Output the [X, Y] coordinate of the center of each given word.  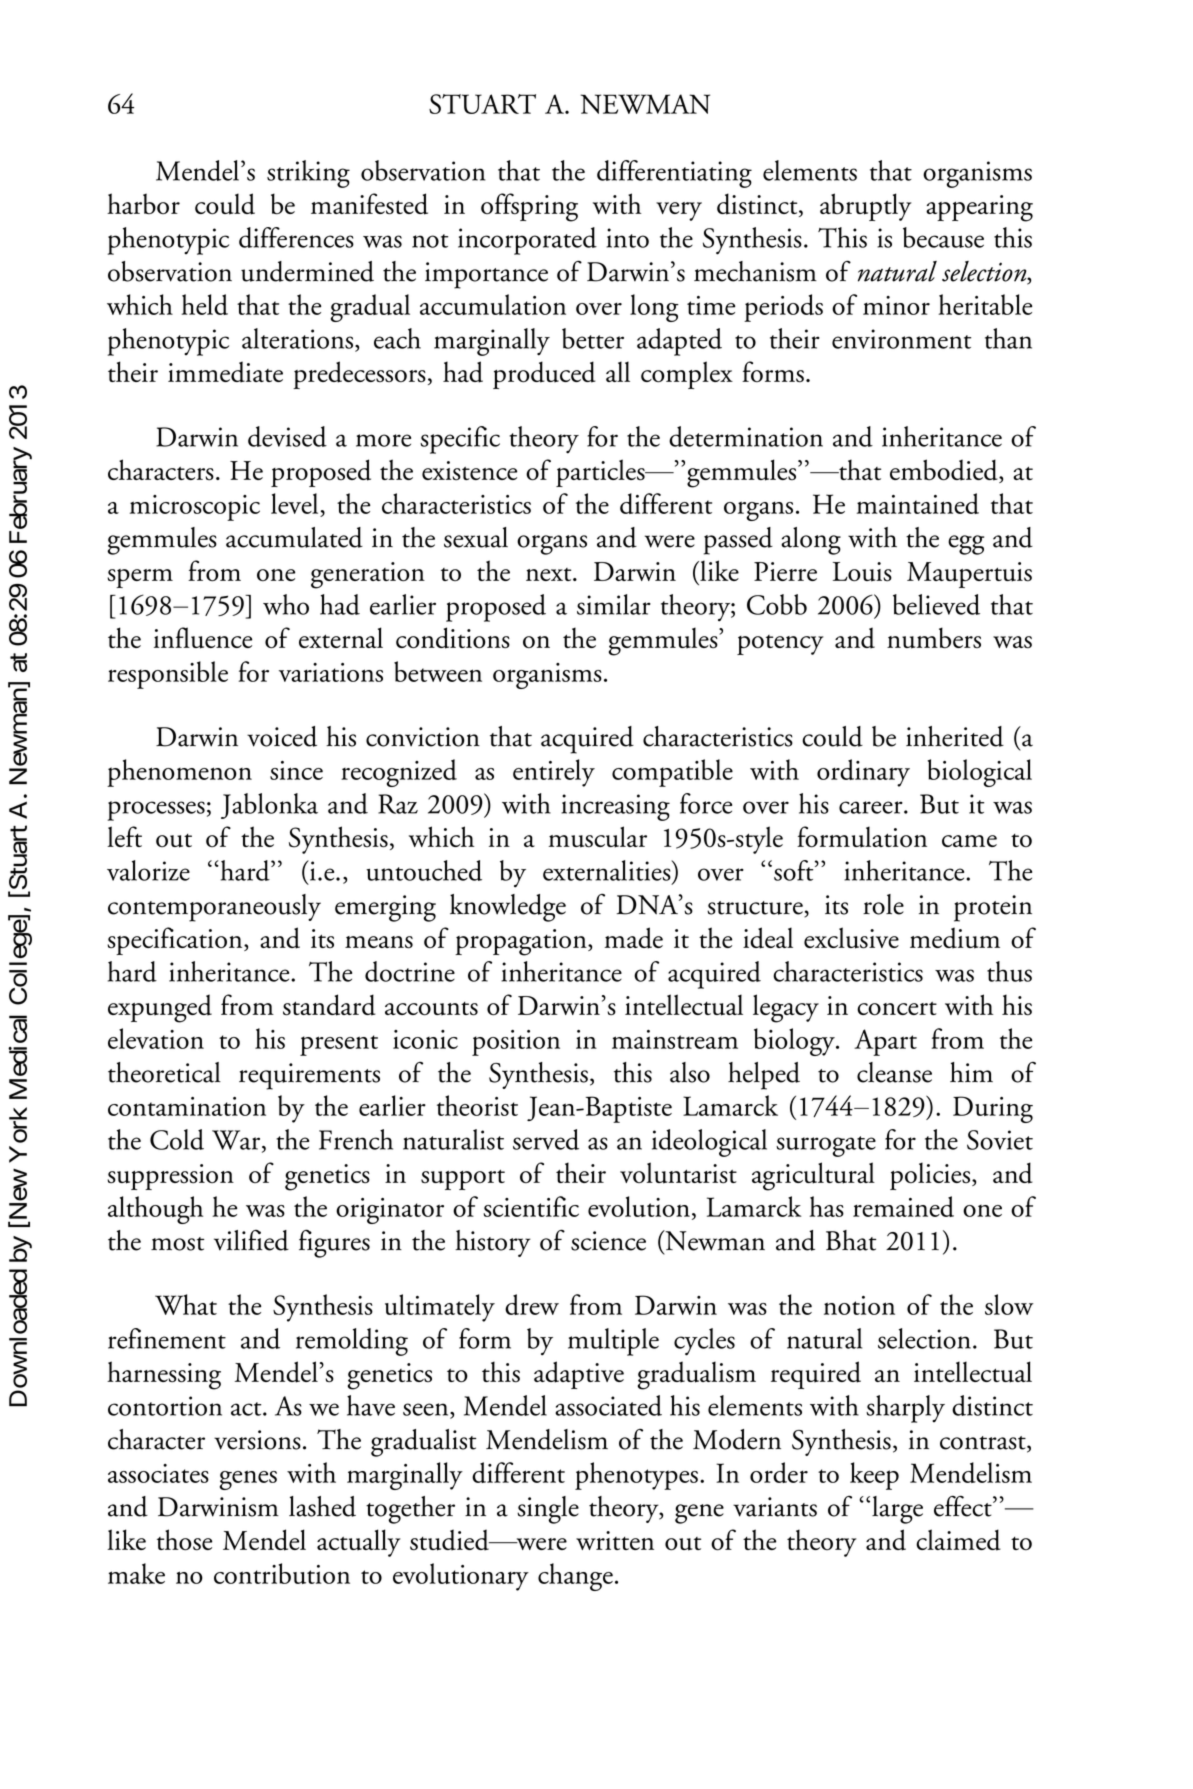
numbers [934, 638]
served [546, 1139]
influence [203, 638]
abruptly [866, 207]
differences [296, 237]
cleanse [894, 1072]
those [184, 1540]
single [548, 1510]
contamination [187, 1106]
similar [614, 604]
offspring [529, 207]
